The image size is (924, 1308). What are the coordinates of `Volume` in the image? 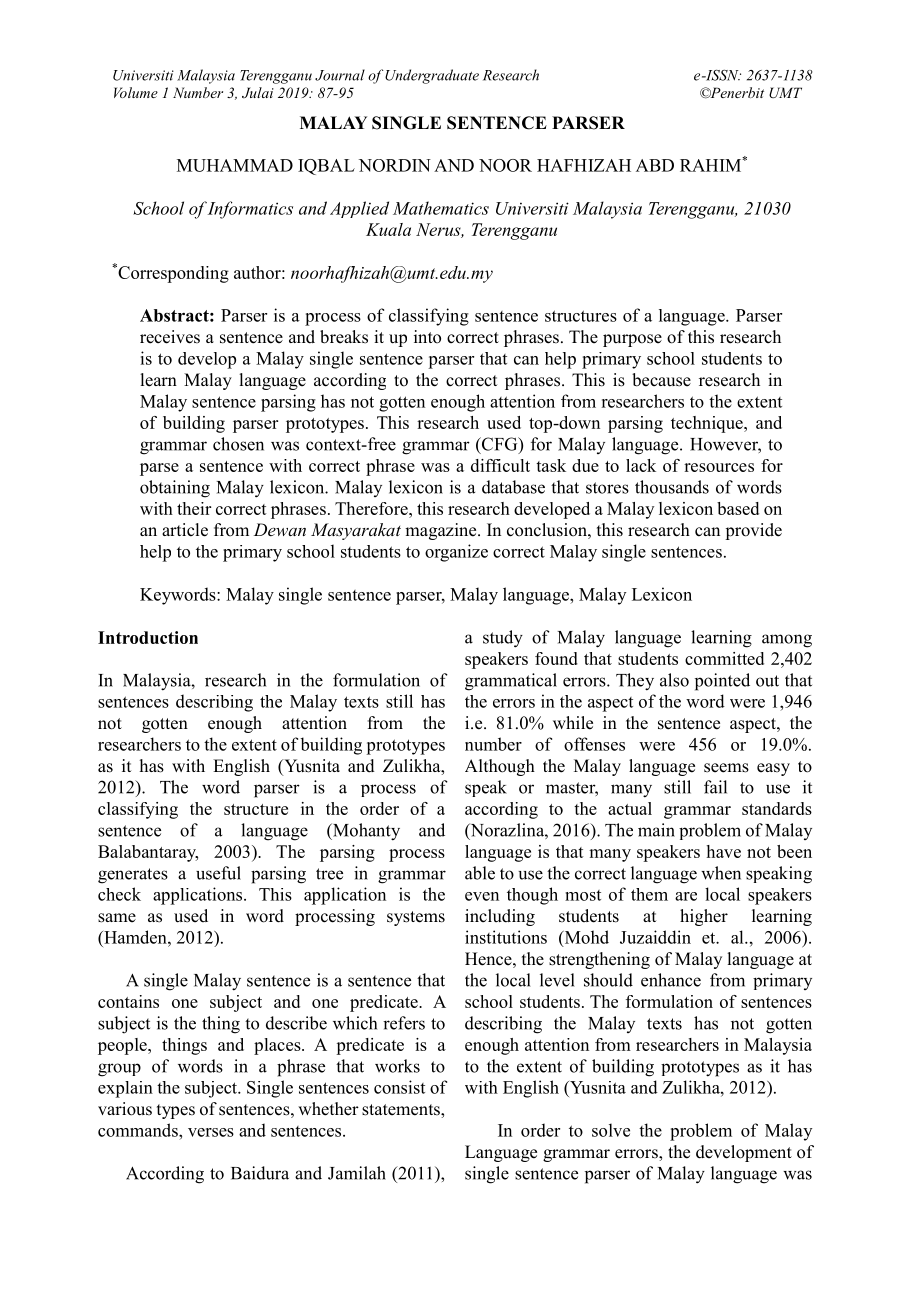 It's located at (136, 92).
